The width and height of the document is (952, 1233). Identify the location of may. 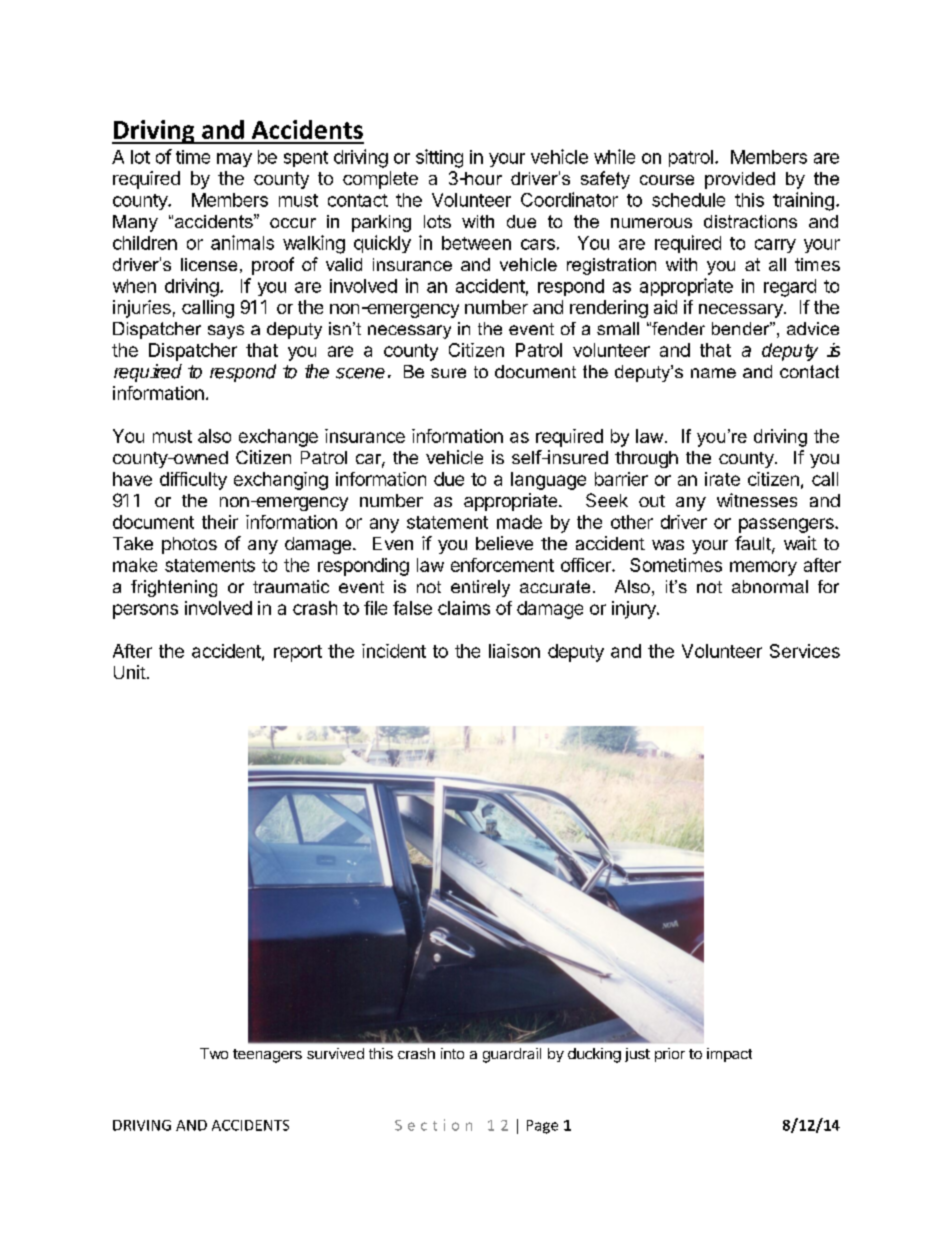
(234, 160).
